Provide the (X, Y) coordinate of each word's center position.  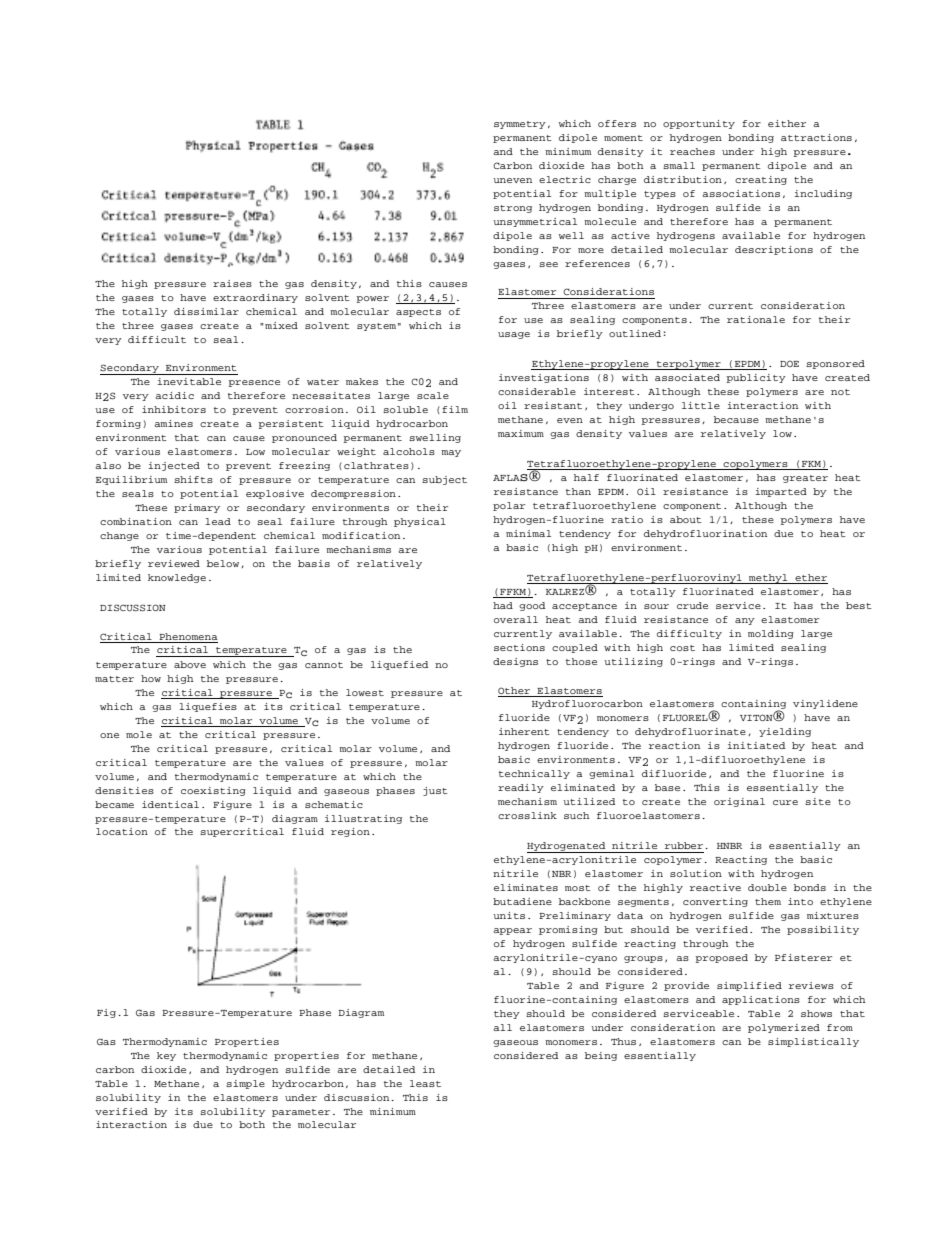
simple (245, 1084)
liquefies (208, 707)
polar (509, 506)
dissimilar (206, 311)
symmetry (520, 125)
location (122, 831)
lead (218, 521)
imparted (781, 492)
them (768, 901)
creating (761, 180)
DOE (789, 363)
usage (514, 335)
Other (514, 690)
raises (232, 283)
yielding (785, 732)
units (509, 915)
